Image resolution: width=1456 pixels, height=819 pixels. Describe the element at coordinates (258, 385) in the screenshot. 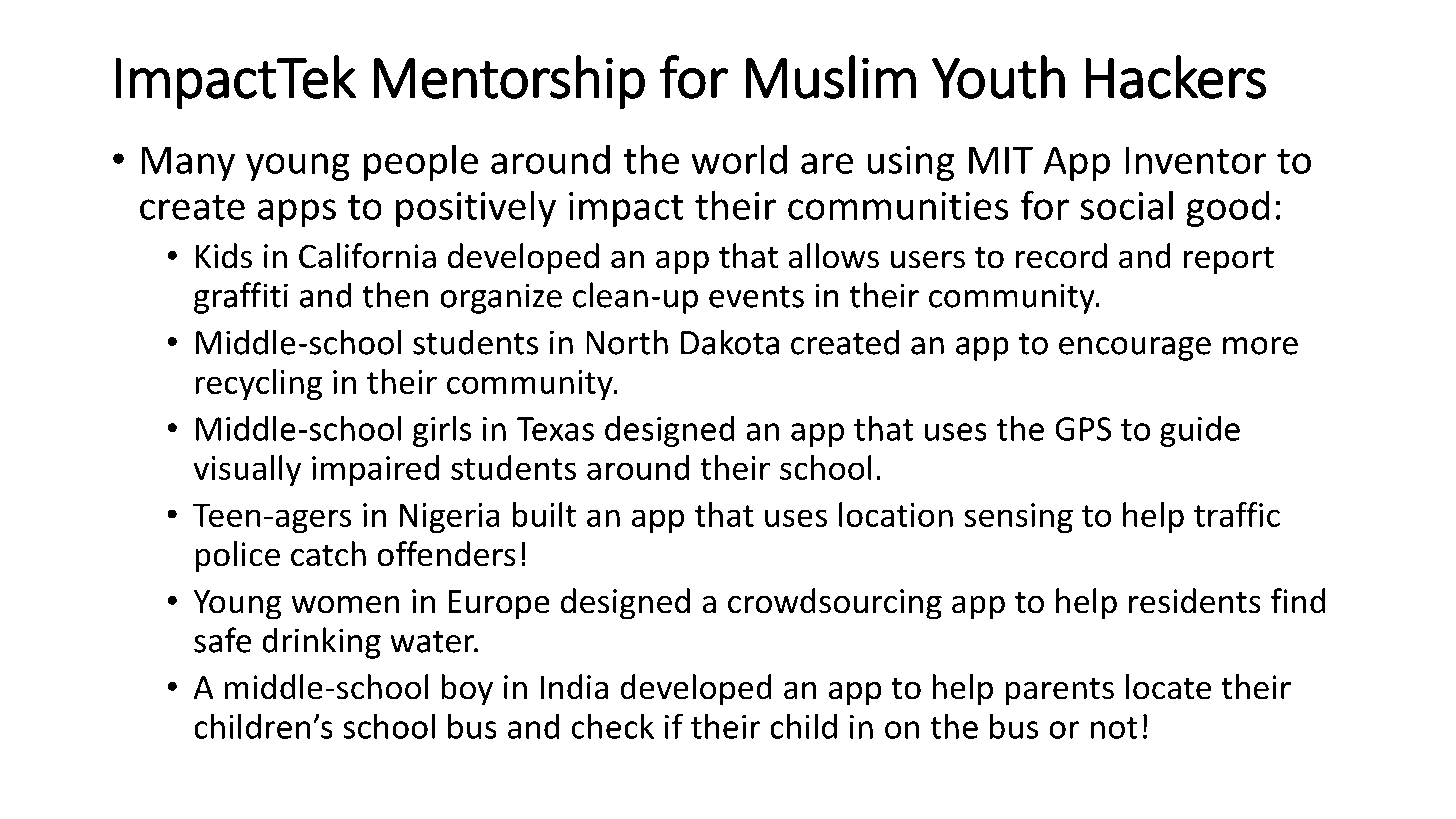

I see `recycling` at that location.
